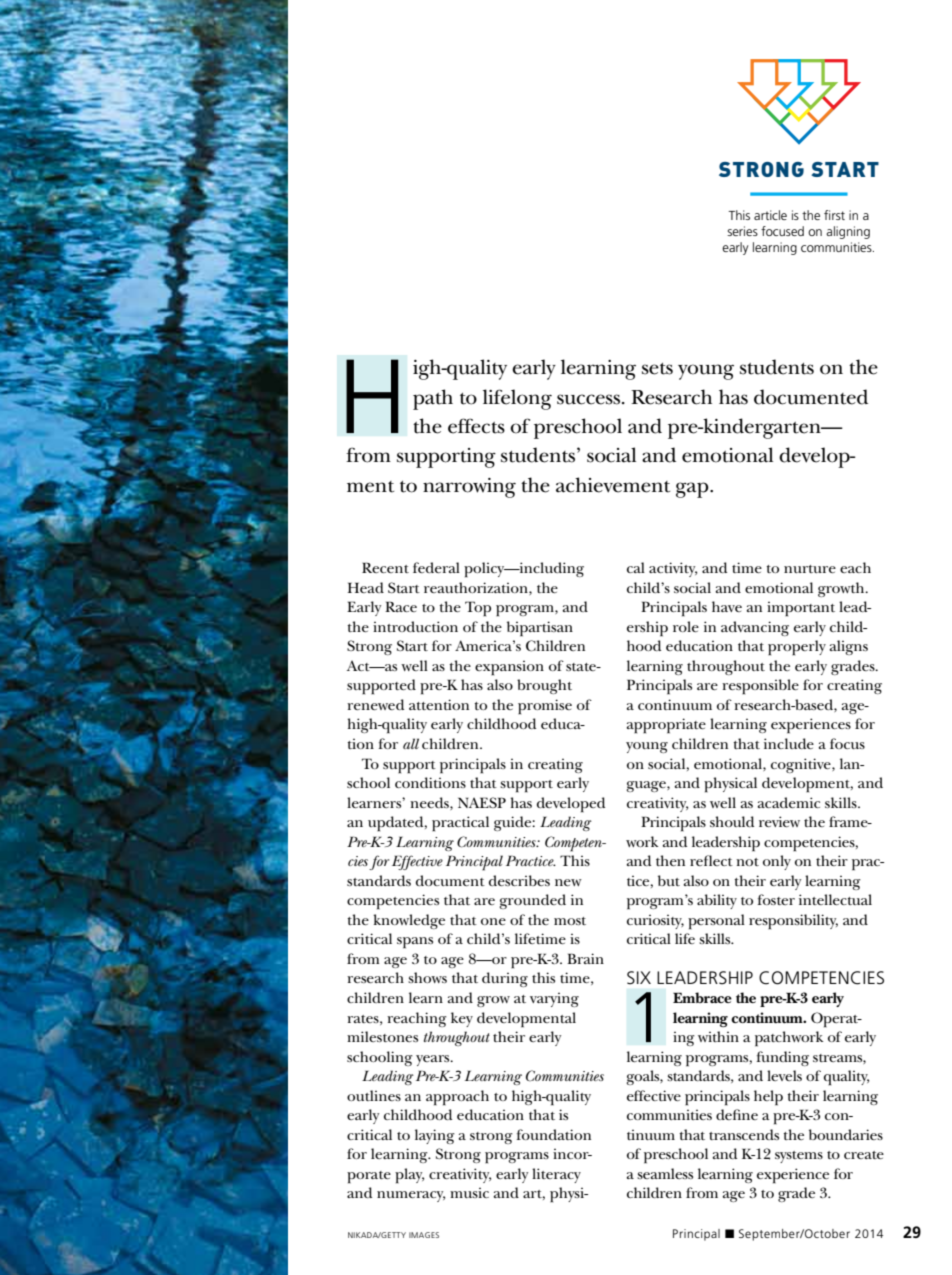 This screenshot has width=952, height=1275. Describe the element at coordinates (433, 399) in the screenshot. I see `path` at that location.
